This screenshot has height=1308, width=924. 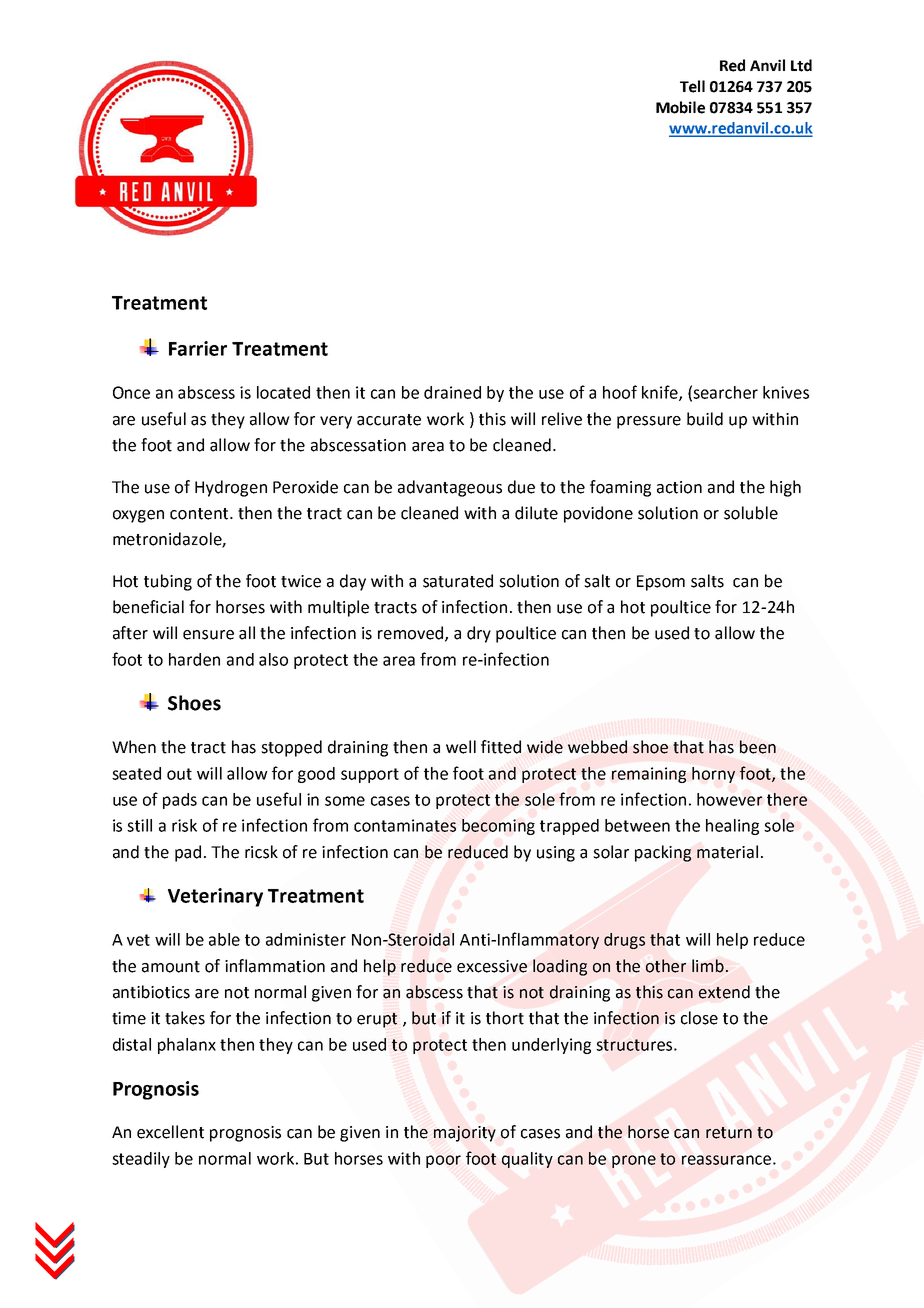 I want to click on Epsom, so click(x=661, y=583).
